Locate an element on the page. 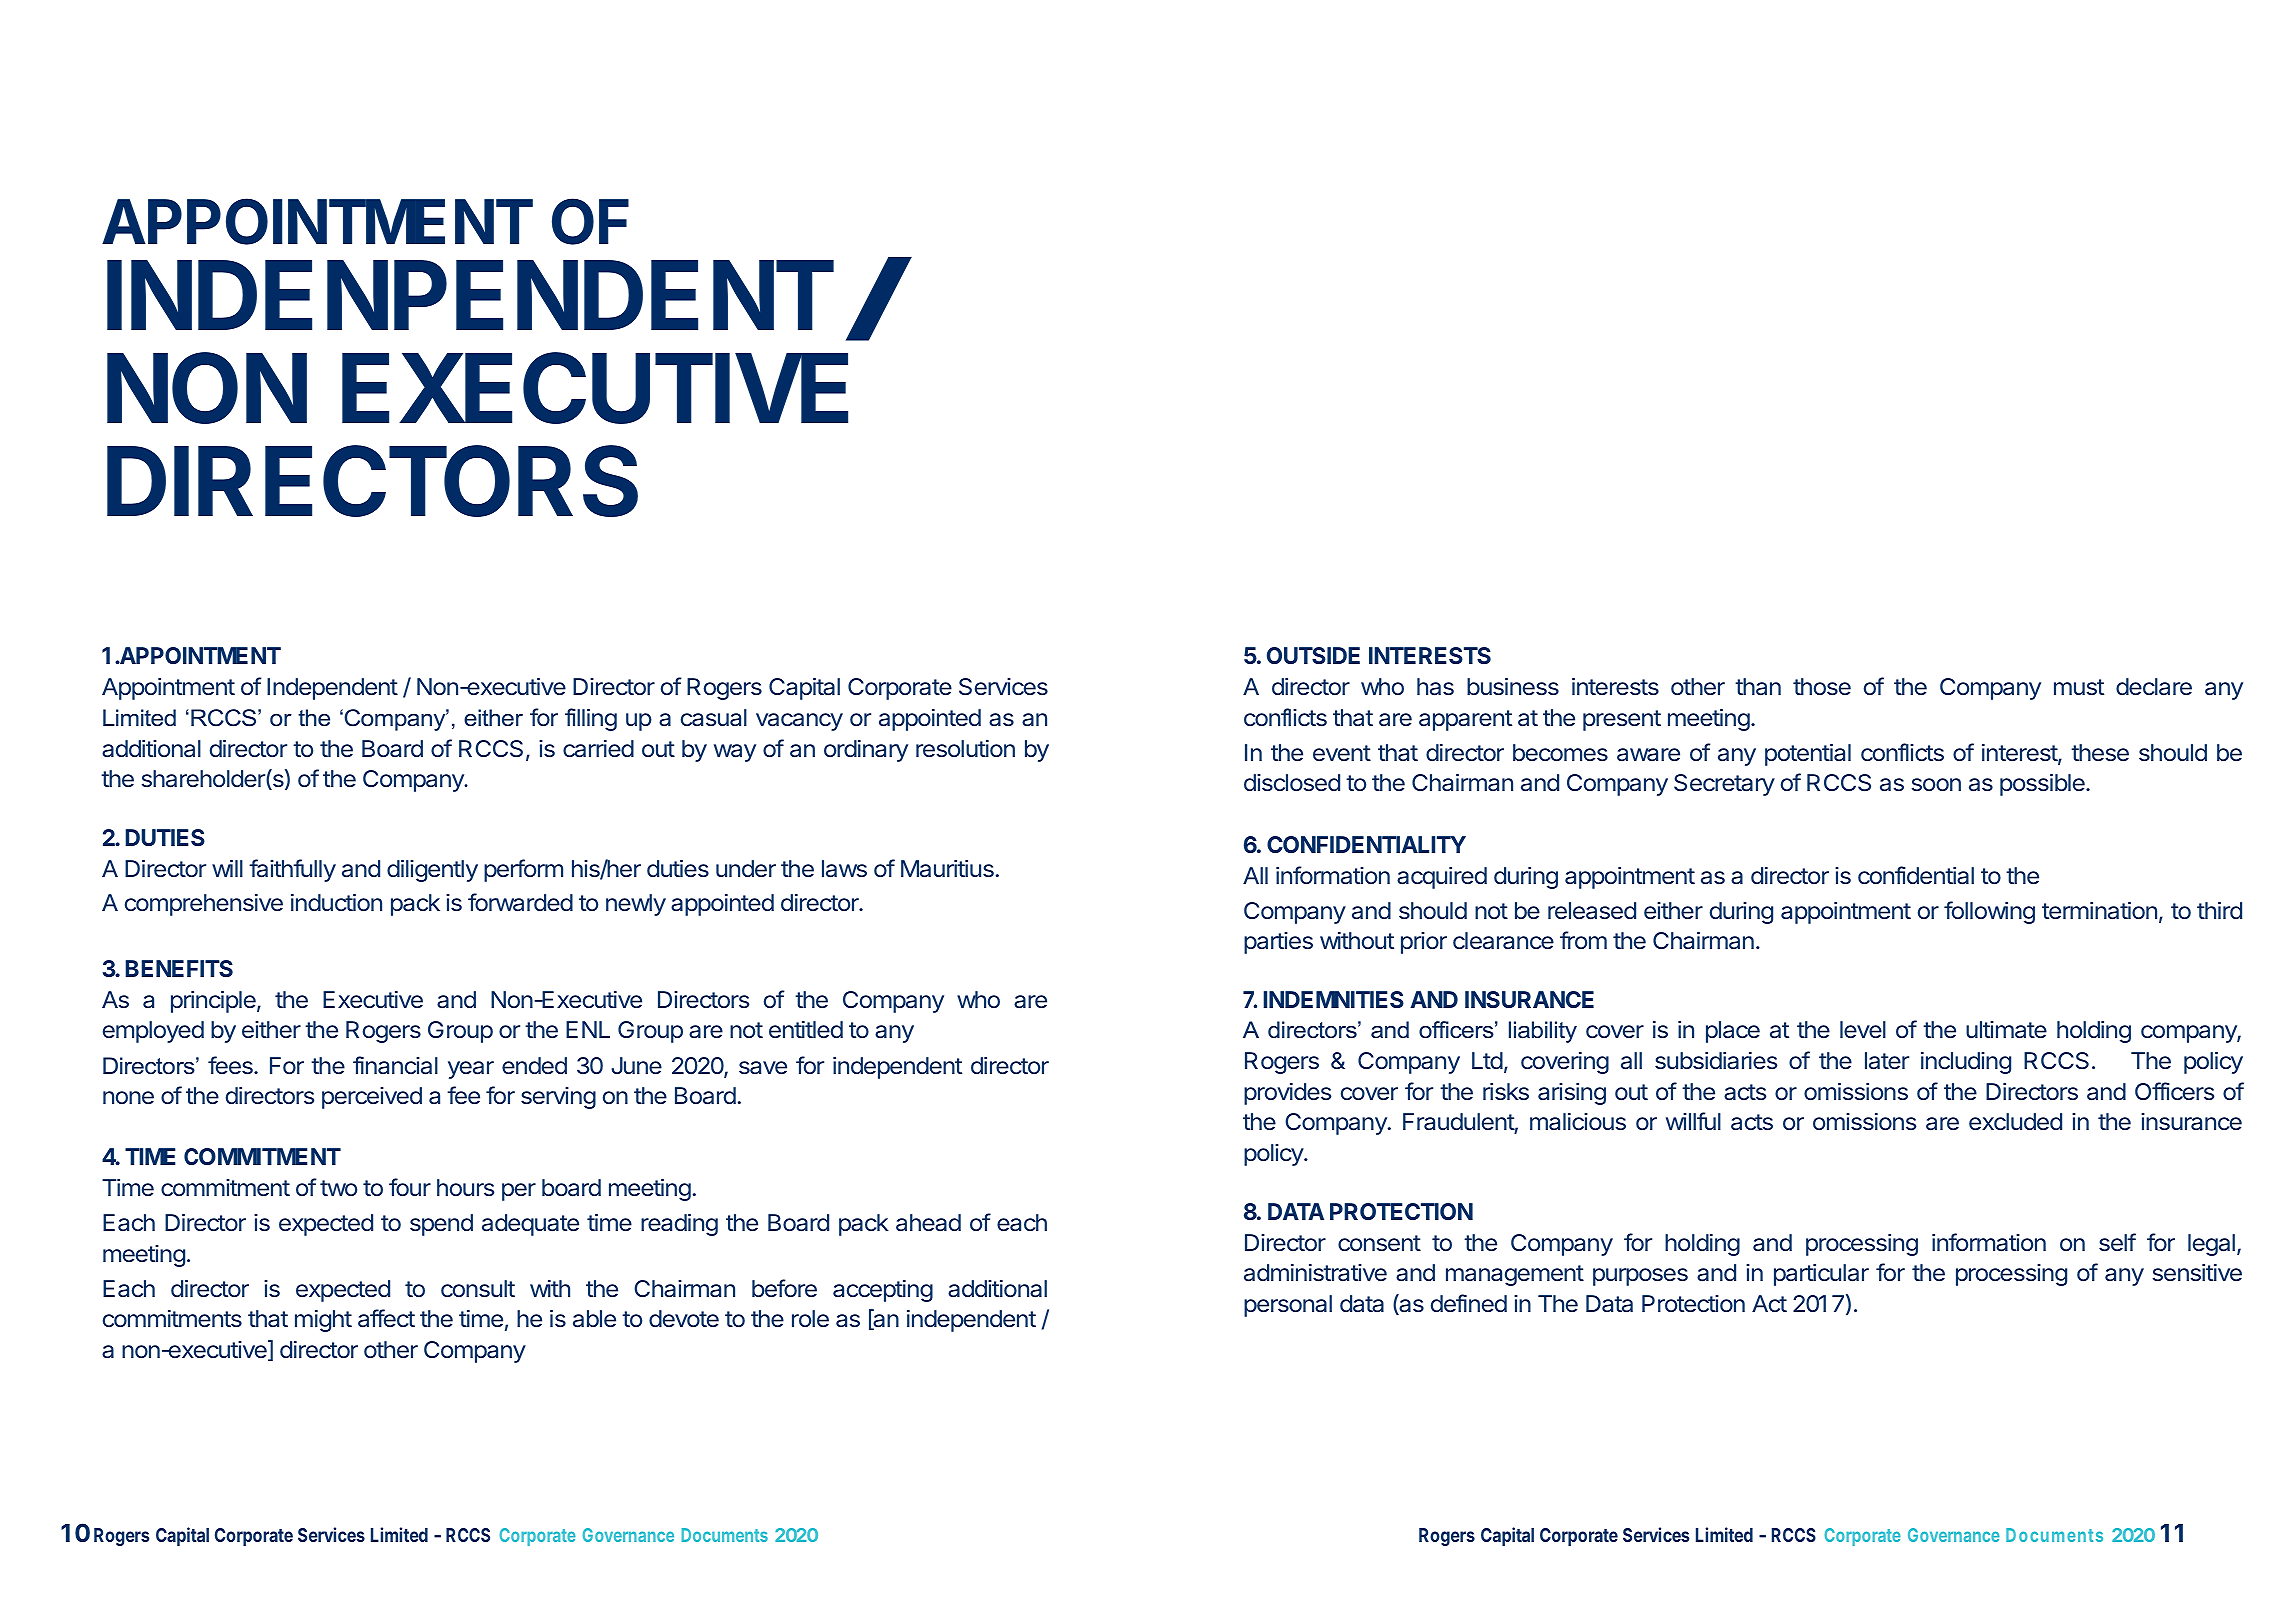 The height and width of the page is (1617, 2286). four is located at coordinates (410, 1187).
